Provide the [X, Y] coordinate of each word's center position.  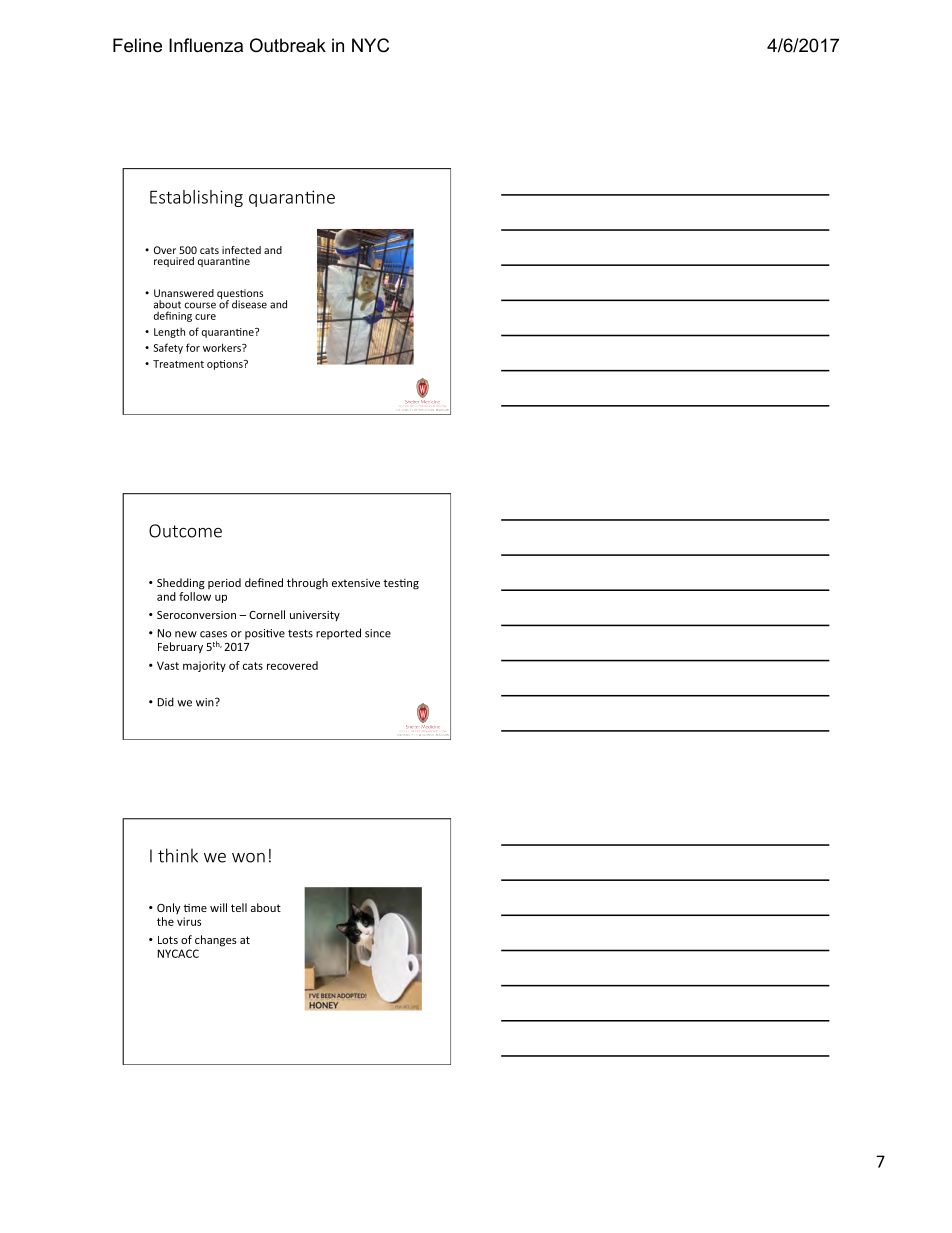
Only [169, 908]
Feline [137, 45]
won [248, 858]
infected [241, 250]
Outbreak [288, 45]
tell [239, 907]
